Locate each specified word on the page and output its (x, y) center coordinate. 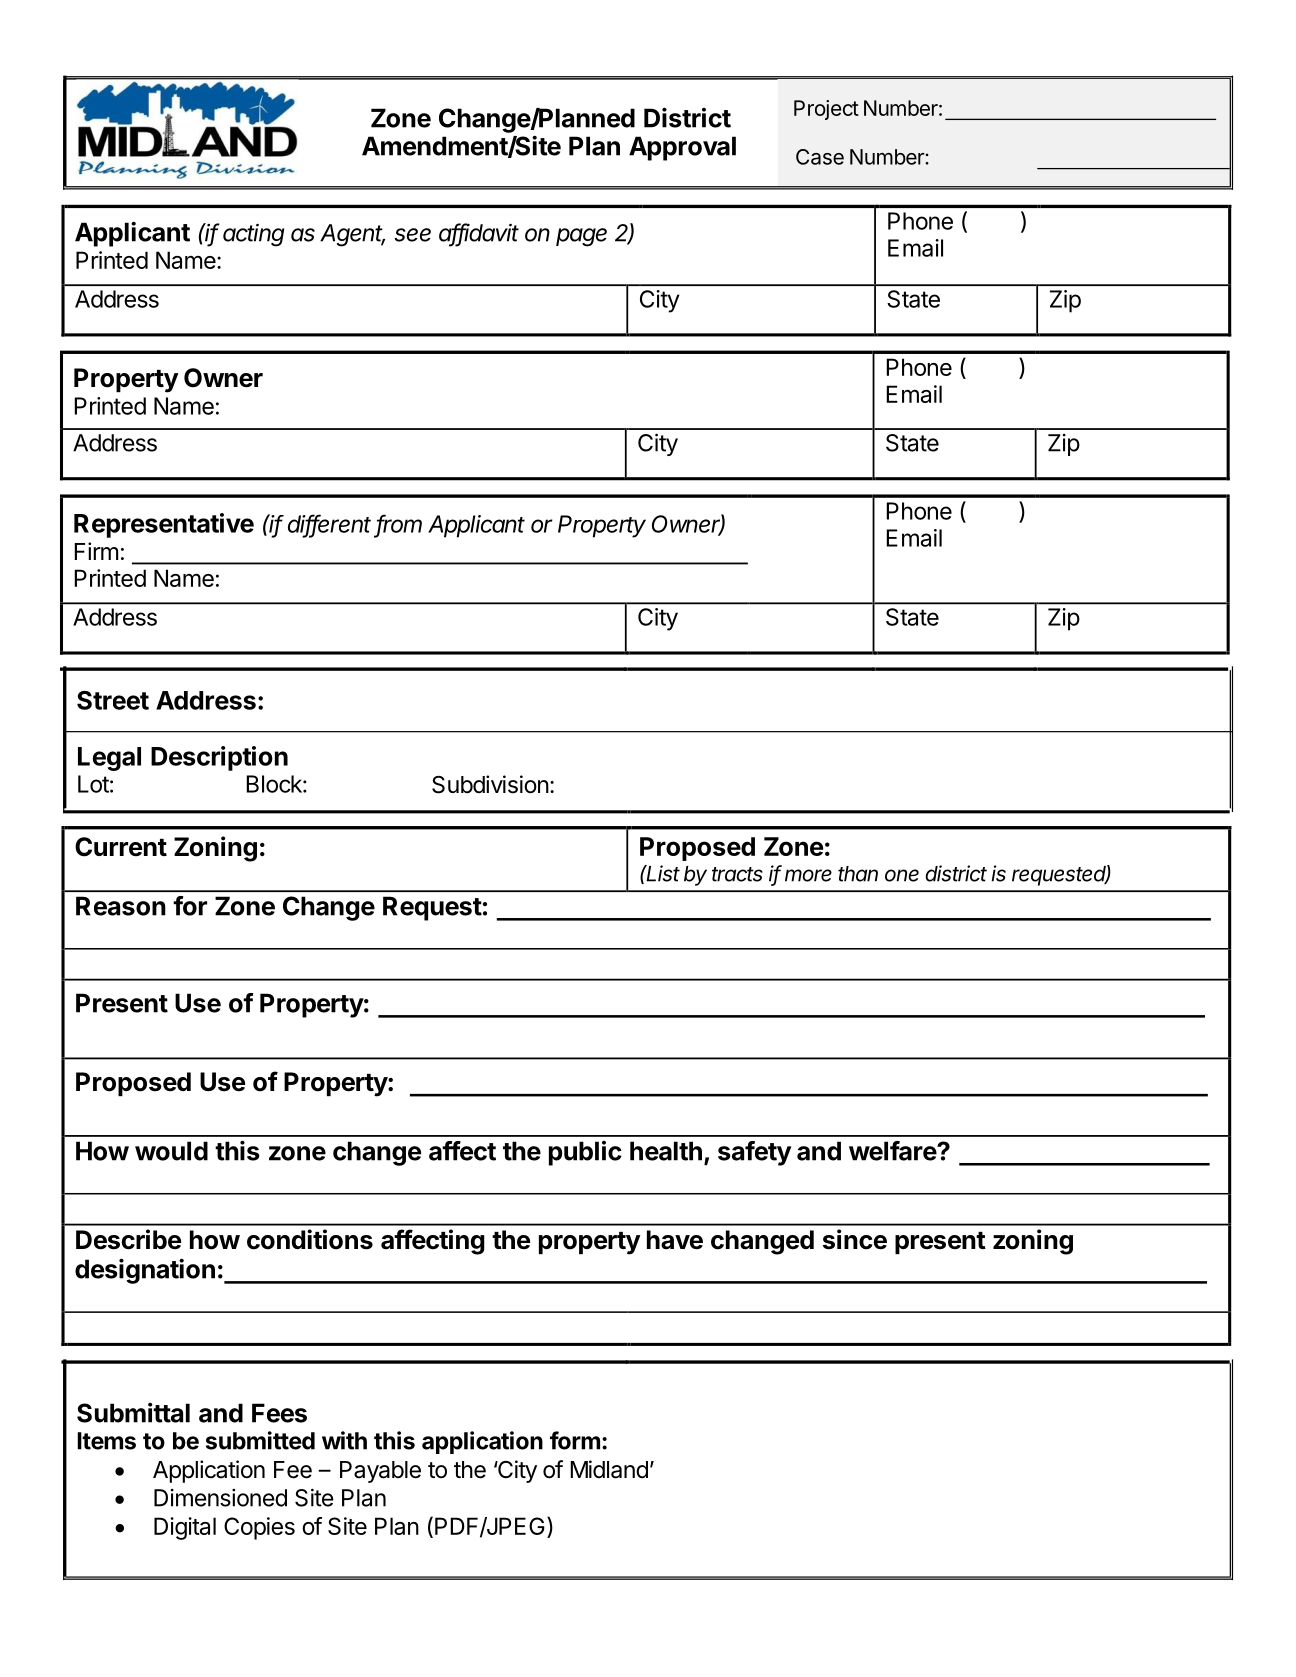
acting (253, 235)
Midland (609, 1469)
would (171, 1151)
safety (754, 1153)
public (585, 1153)
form (575, 1440)
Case (820, 157)
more (808, 875)
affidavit (479, 233)
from (399, 524)
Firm (96, 551)
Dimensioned (220, 1498)
